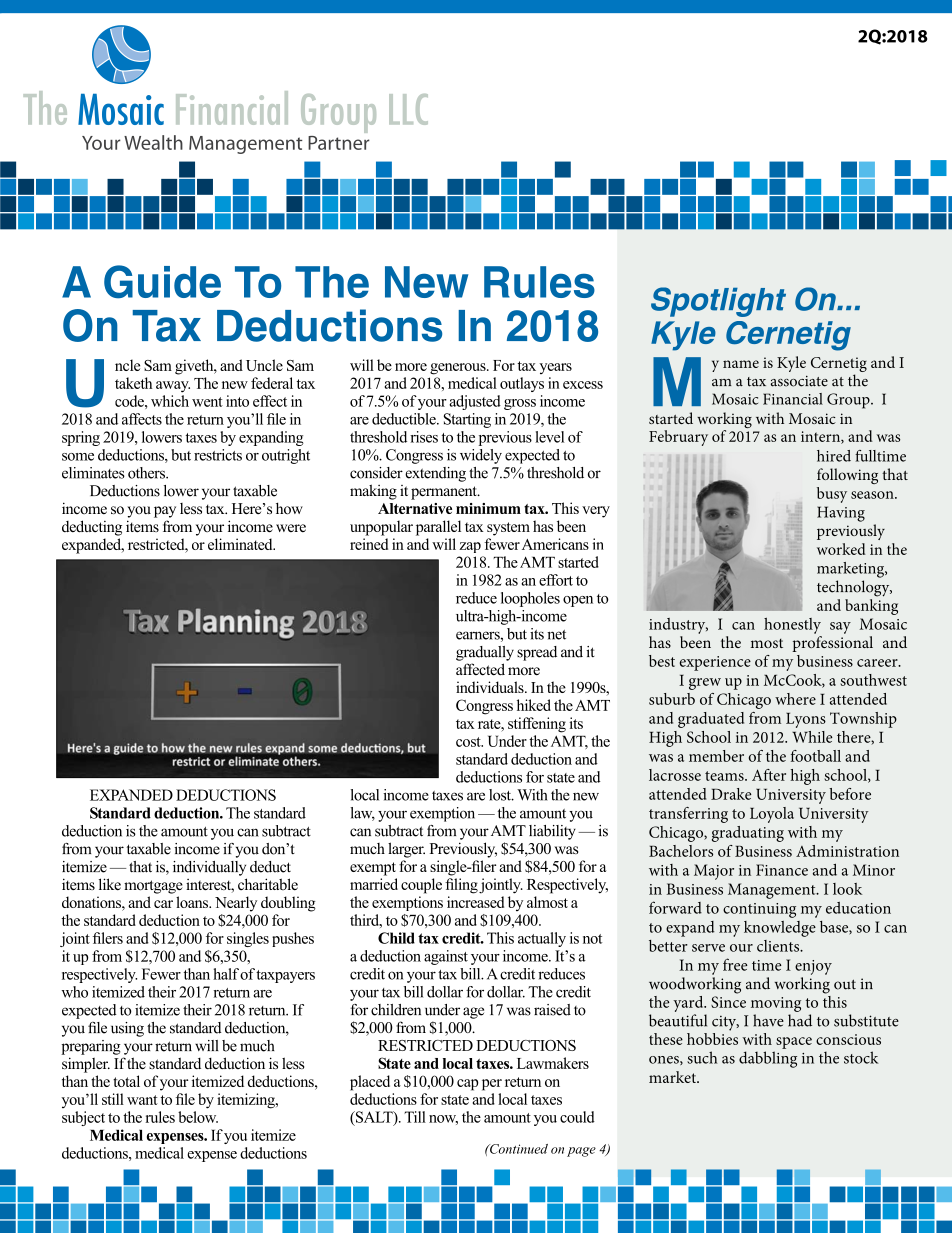 This screenshot has height=1233, width=952. Describe the element at coordinates (793, 399) in the screenshot. I see `Financial` at that location.
